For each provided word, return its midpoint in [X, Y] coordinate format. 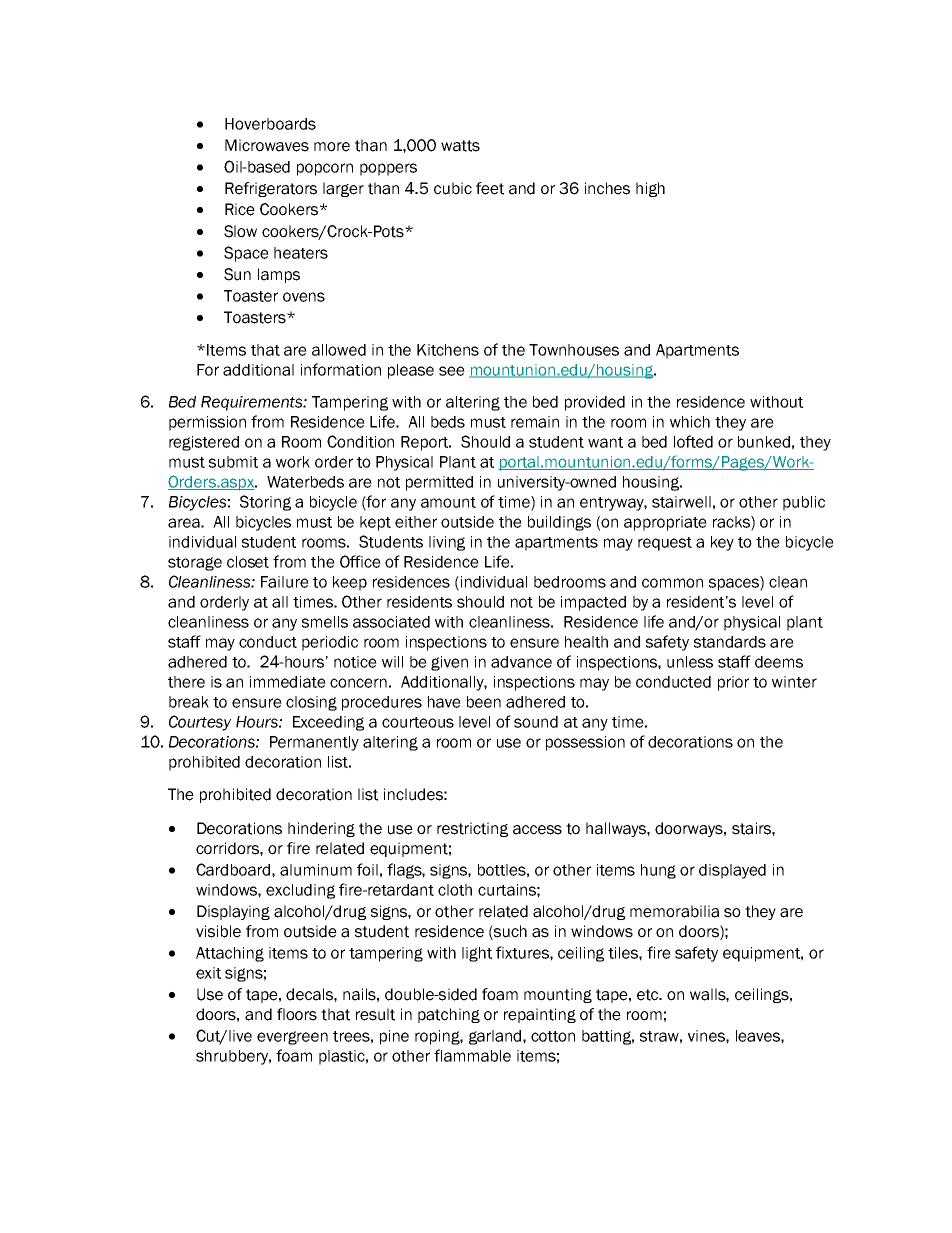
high [650, 189]
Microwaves [267, 145]
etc [649, 995]
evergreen [292, 1038]
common [672, 583]
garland [496, 1037]
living [447, 543]
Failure [285, 582]
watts [460, 146]
